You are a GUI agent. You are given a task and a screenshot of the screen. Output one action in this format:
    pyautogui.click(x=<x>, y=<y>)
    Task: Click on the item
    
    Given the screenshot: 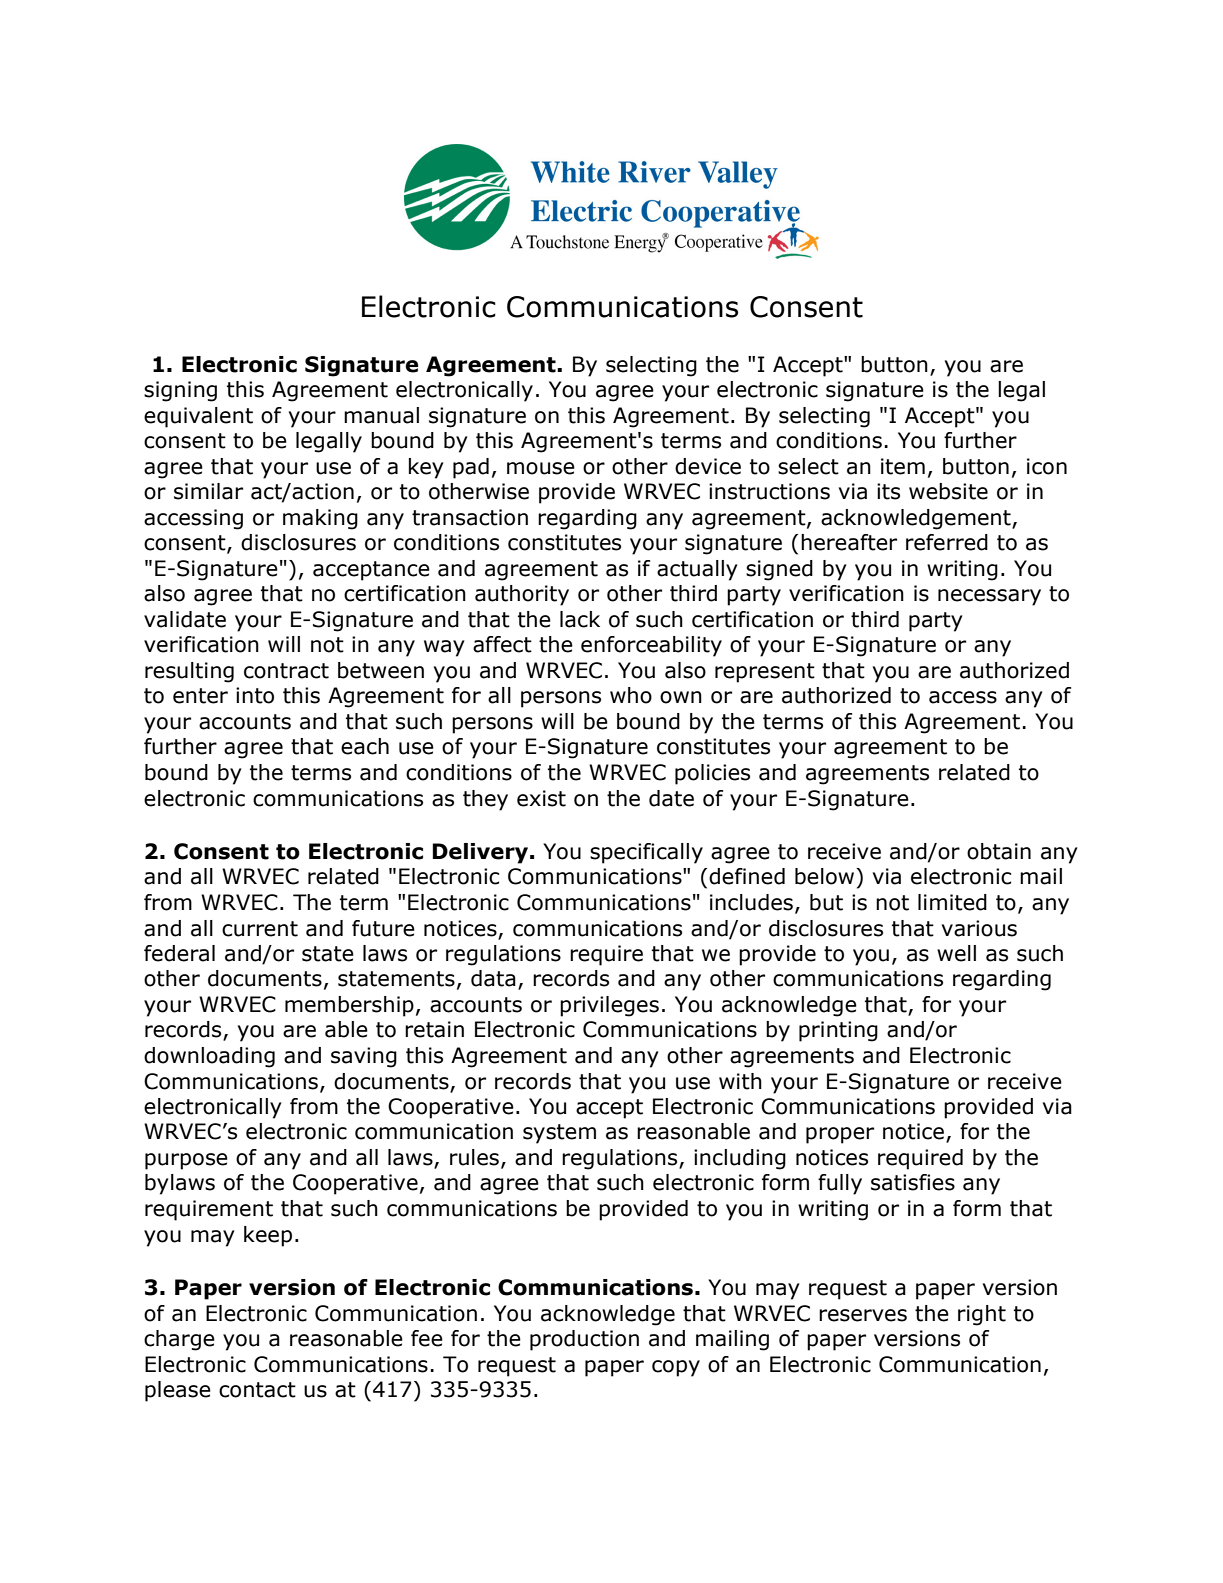 What is the action you would take?
    pyautogui.click(x=903, y=466)
